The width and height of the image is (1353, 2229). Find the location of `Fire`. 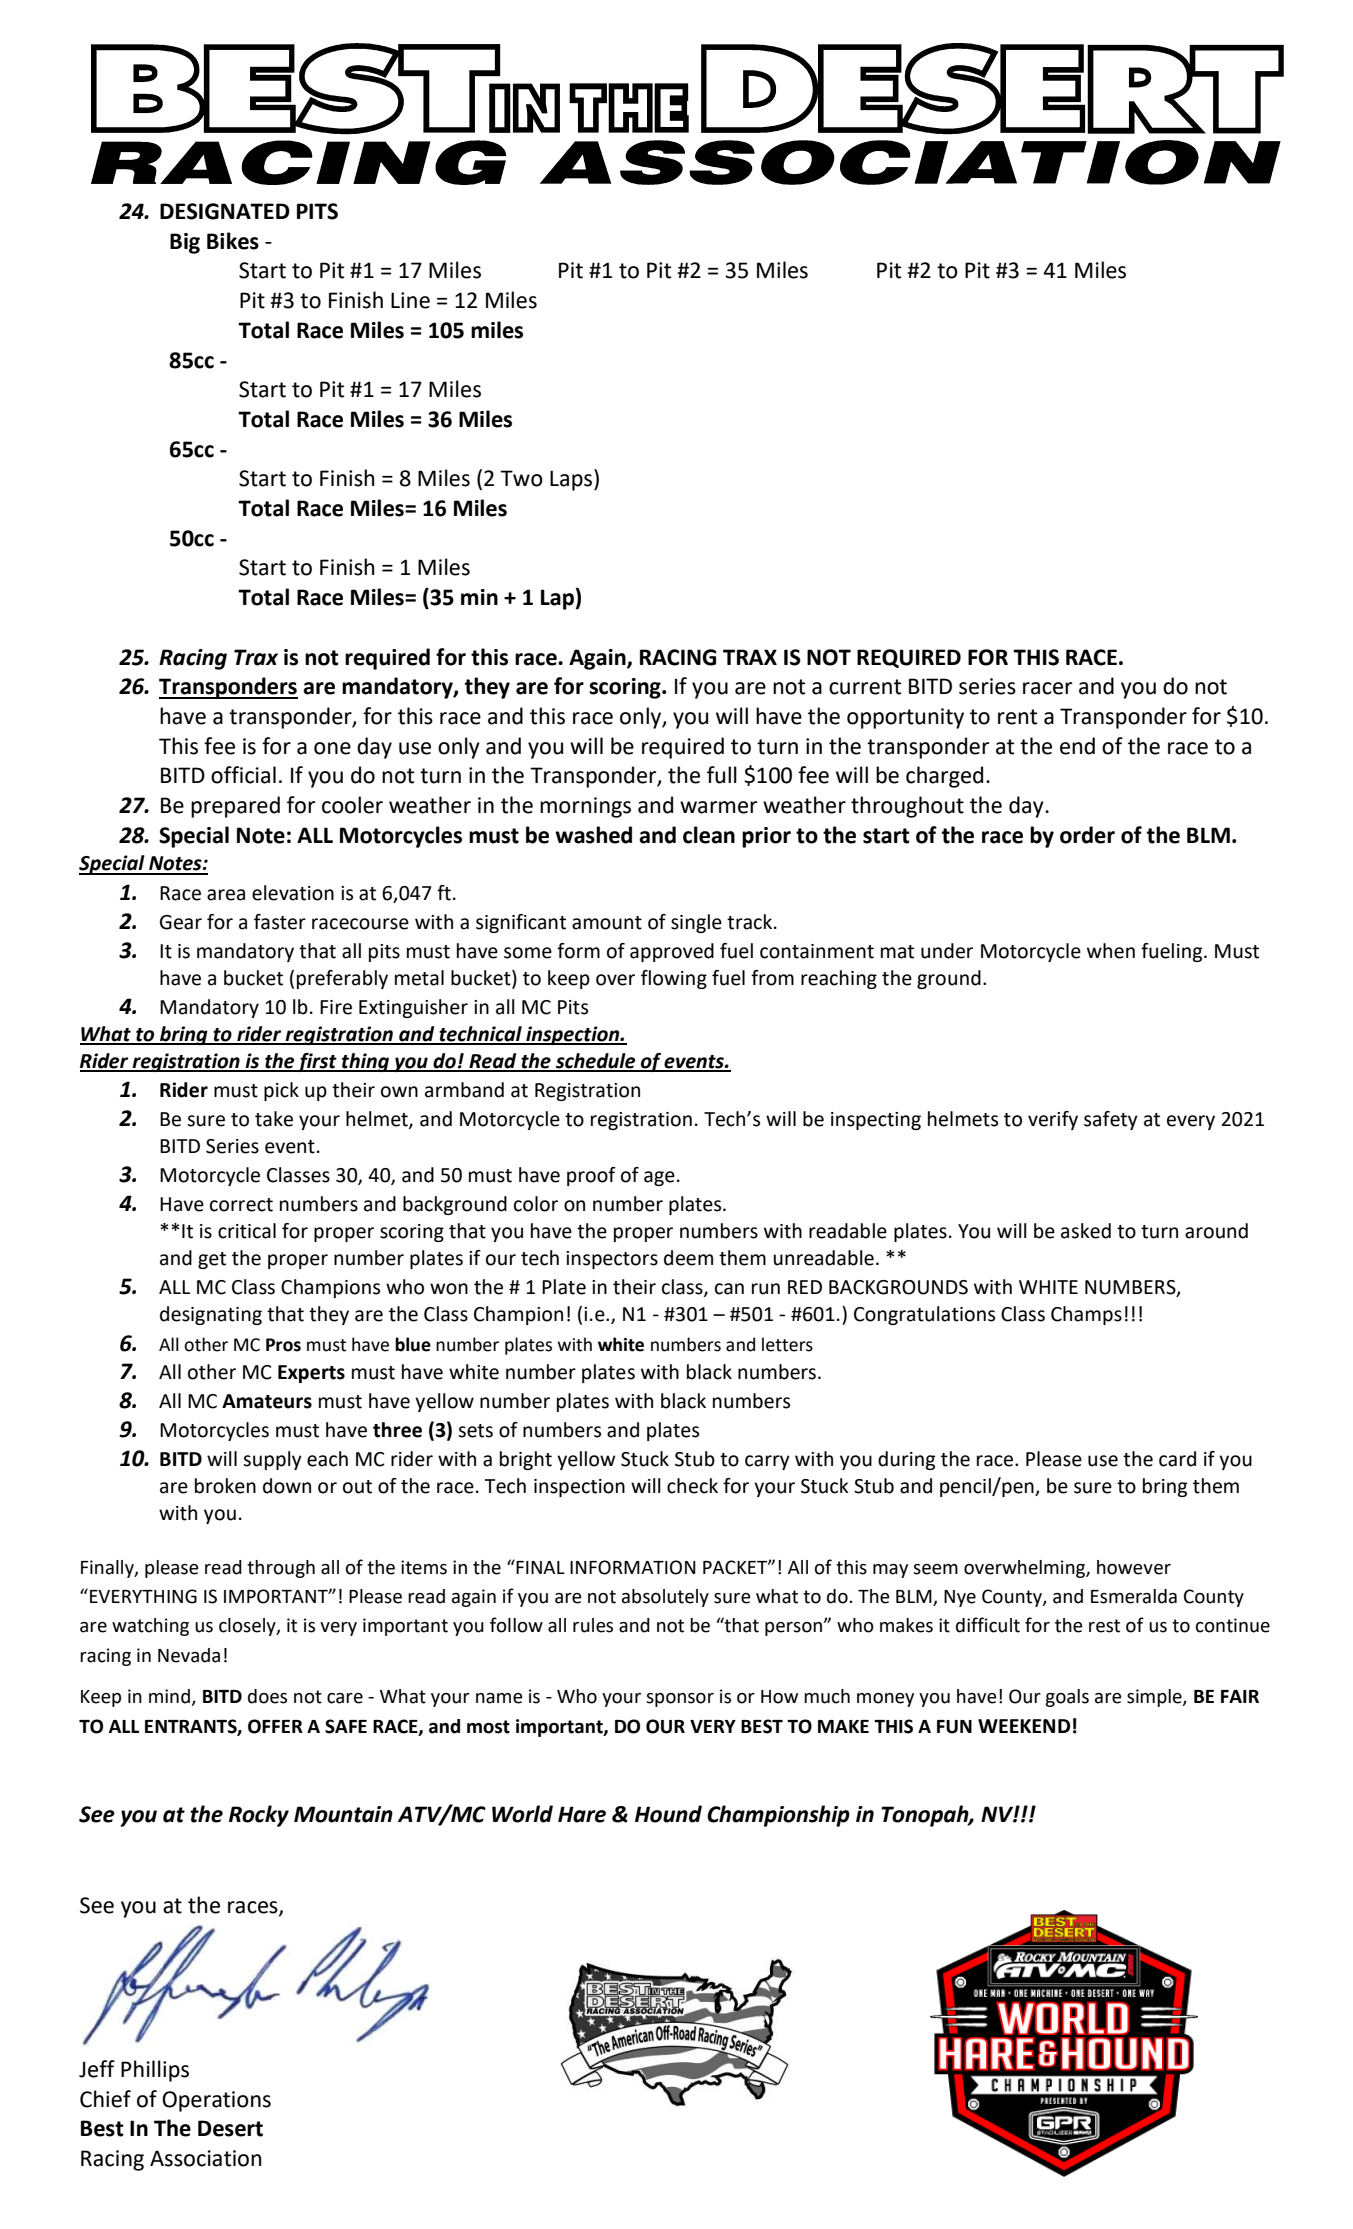

Fire is located at coordinates (336, 1007).
